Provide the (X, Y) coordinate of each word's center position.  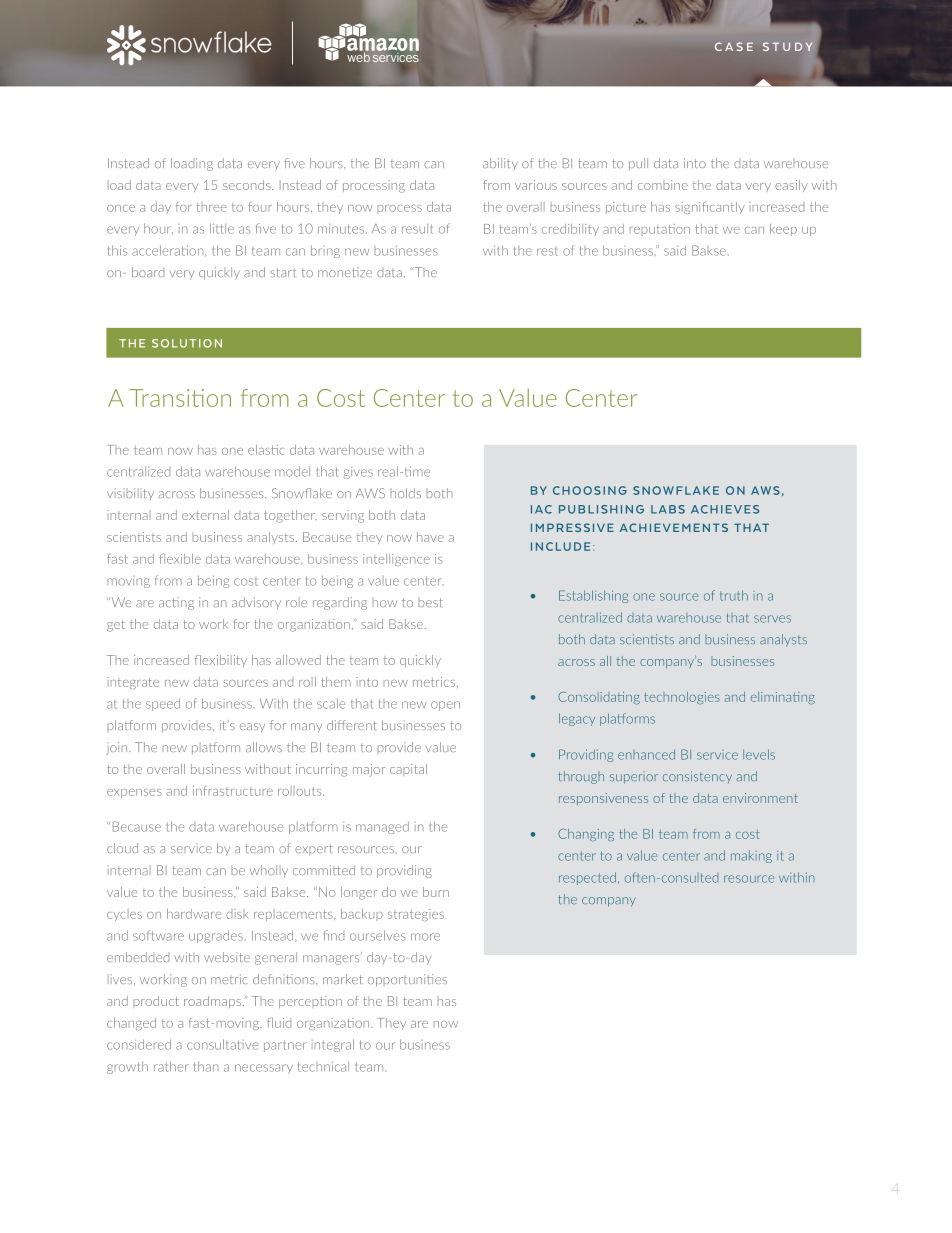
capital (408, 770)
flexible (180, 559)
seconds (248, 185)
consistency (697, 777)
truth (734, 595)
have (430, 537)
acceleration (169, 250)
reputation (659, 230)
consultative (222, 1044)
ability (500, 164)
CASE (734, 46)
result (417, 228)
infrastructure (233, 791)
